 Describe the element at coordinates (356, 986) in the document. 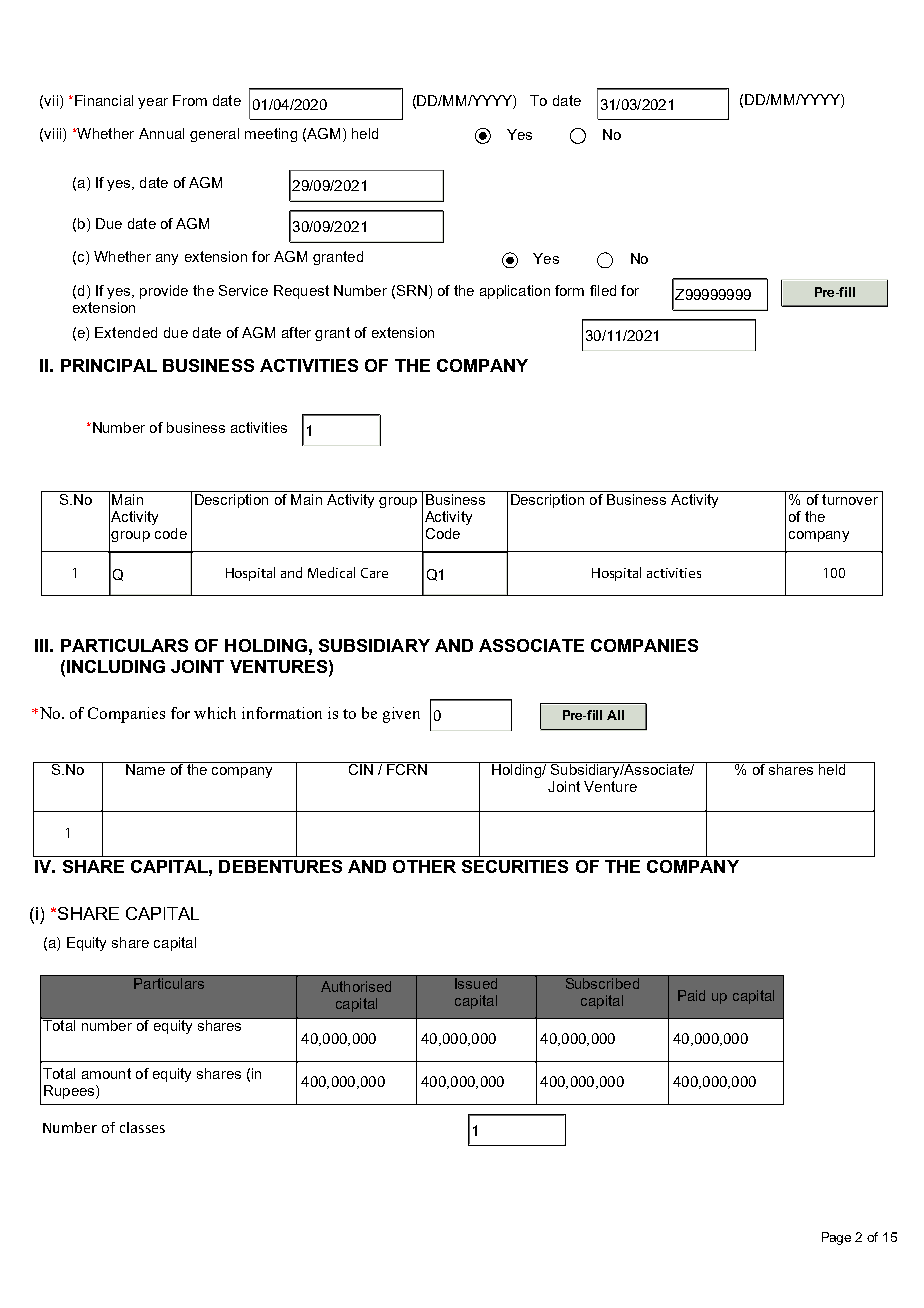

I see `Authorised` at that location.
